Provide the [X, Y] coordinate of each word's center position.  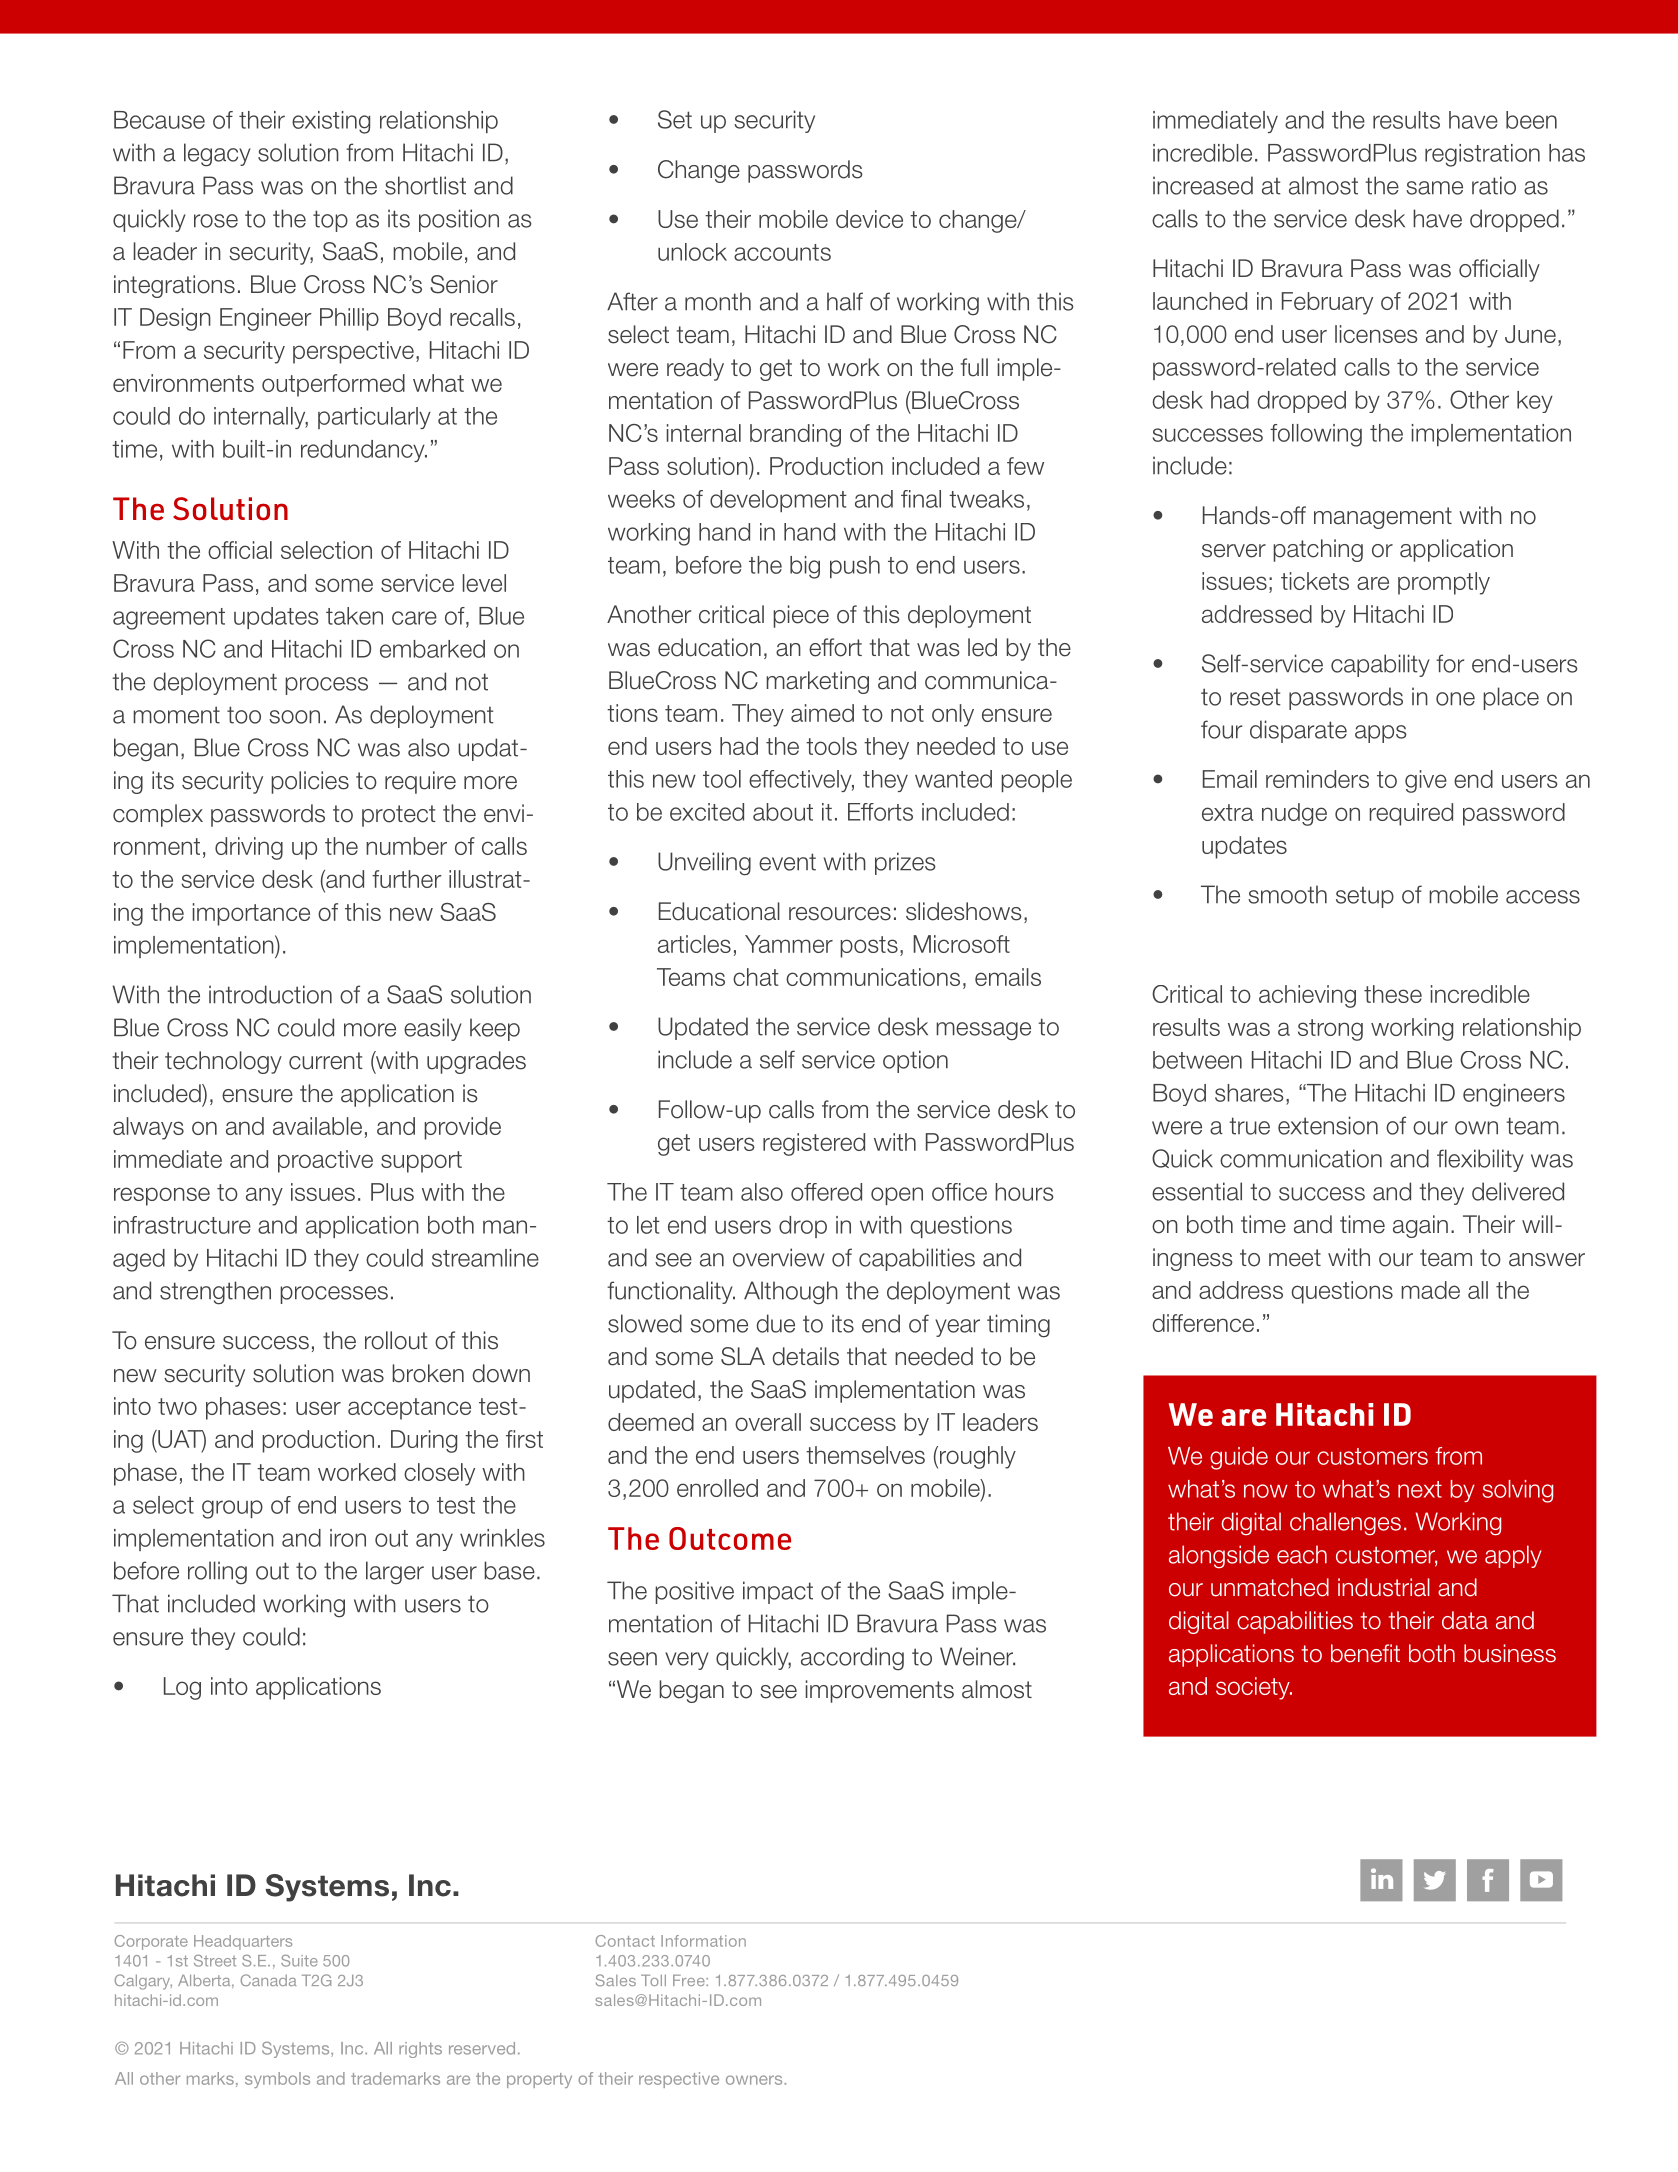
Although [791, 1293]
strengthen [215, 1293]
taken [354, 616]
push [855, 567]
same [1434, 188]
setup [1365, 897]
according [852, 1659]
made [1430, 1290]
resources [840, 914]
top [330, 221]
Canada [268, 1980]
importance [251, 914]
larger [395, 1573]
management [1383, 518]
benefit [1365, 1653]
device [869, 219]
